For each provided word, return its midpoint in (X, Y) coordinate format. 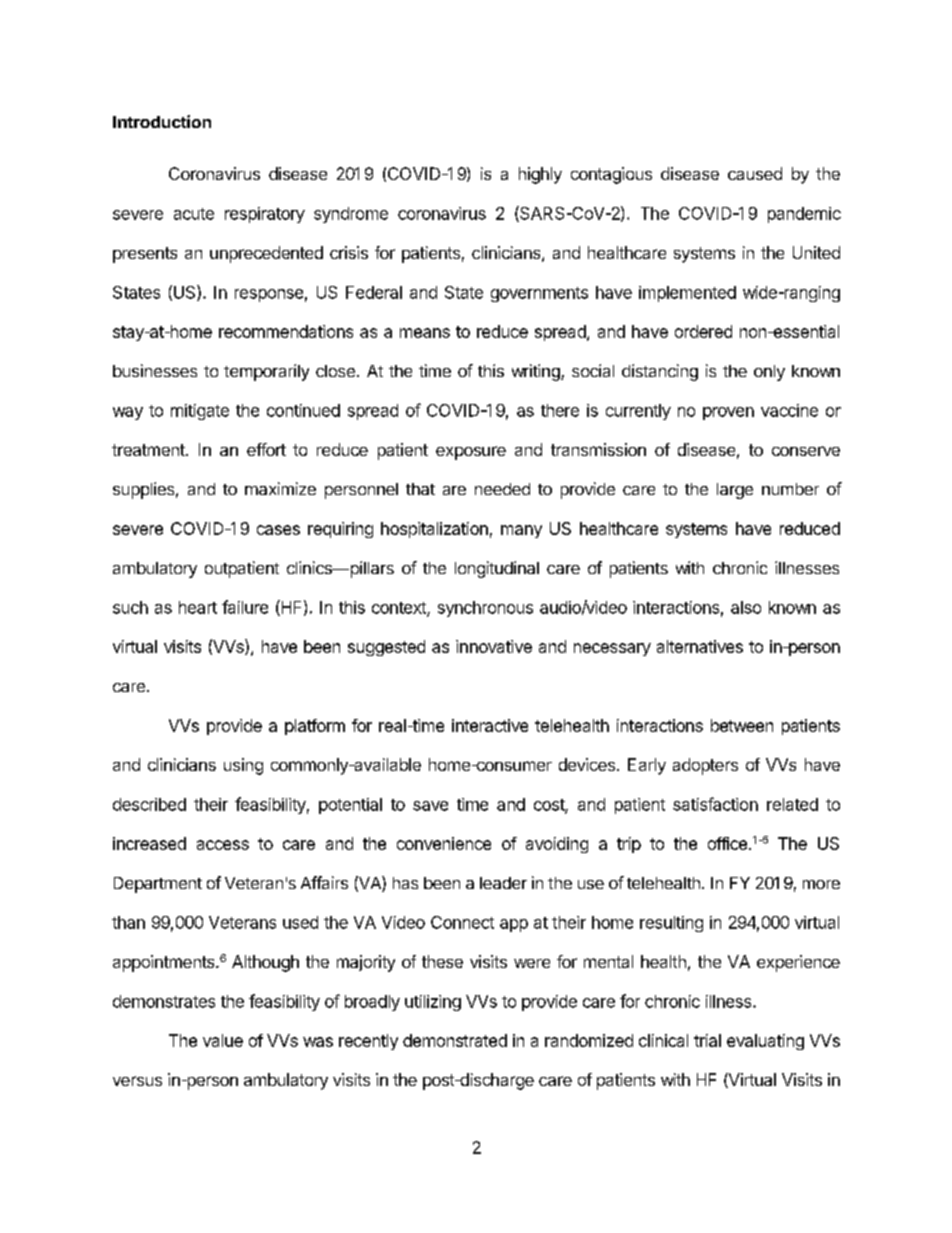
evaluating (765, 1042)
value (223, 1040)
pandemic (804, 215)
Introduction (162, 121)
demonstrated (455, 1040)
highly (540, 175)
